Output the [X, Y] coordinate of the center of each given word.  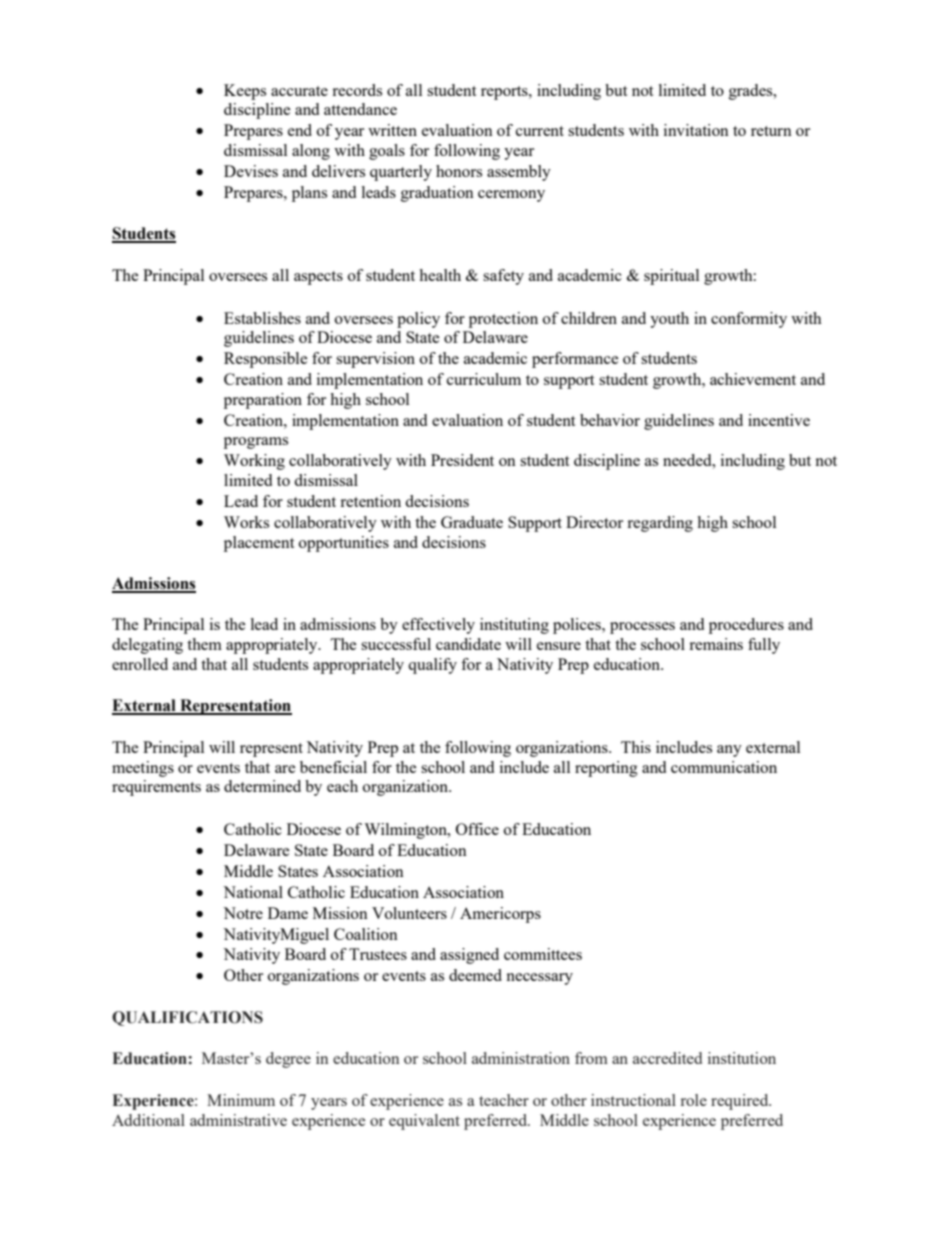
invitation [696, 130]
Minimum [241, 1100]
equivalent [424, 1122]
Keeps [245, 92]
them [204, 644]
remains [716, 644]
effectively [438, 626]
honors [459, 171]
